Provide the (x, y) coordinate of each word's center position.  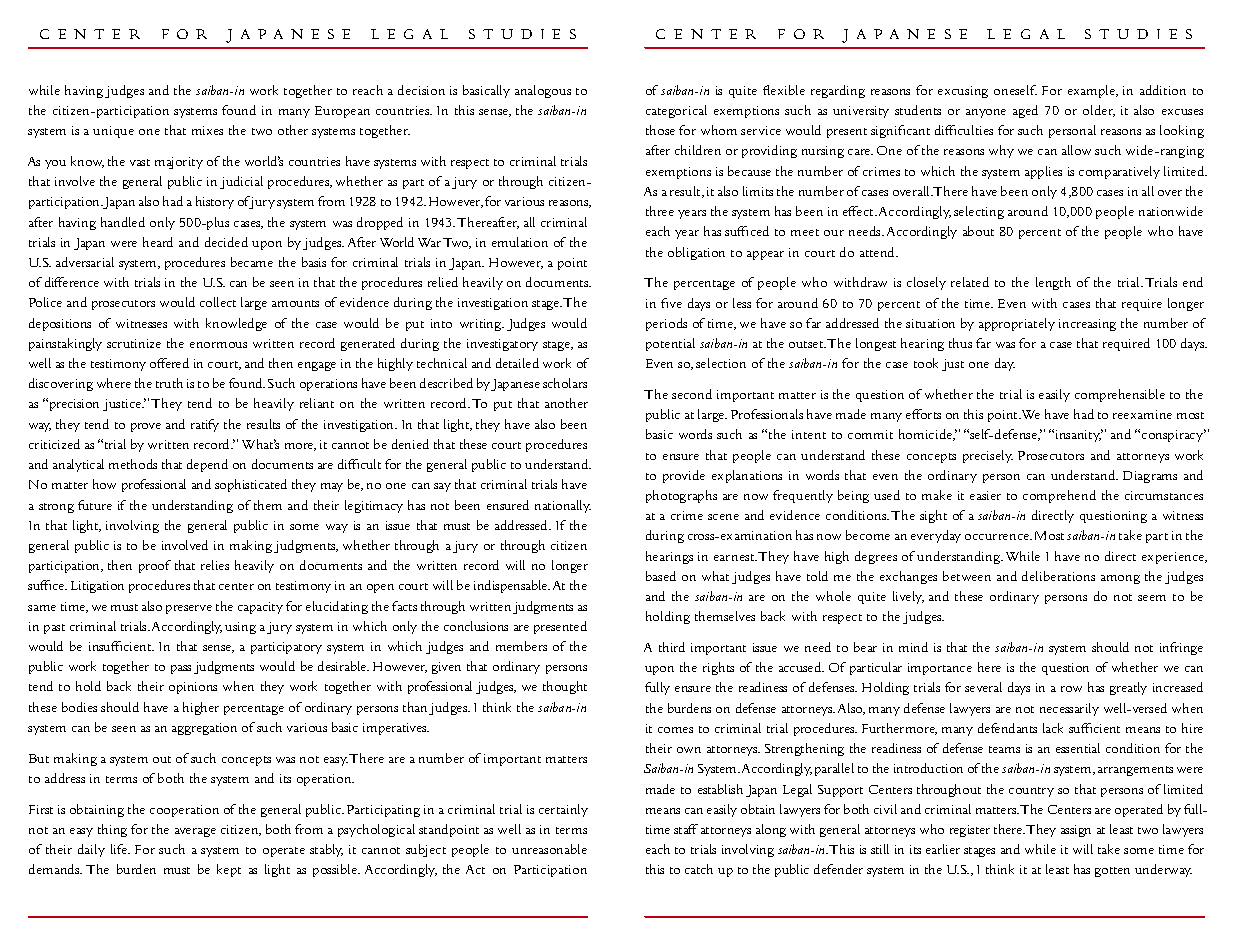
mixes (207, 130)
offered (169, 363)
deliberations (1058, 576)
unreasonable (549, 849)
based (661, 576)
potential (670, 344)
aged (1025, 111)
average (195, 832)
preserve (189, 609)
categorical (676, 111)
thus (960, 343)
